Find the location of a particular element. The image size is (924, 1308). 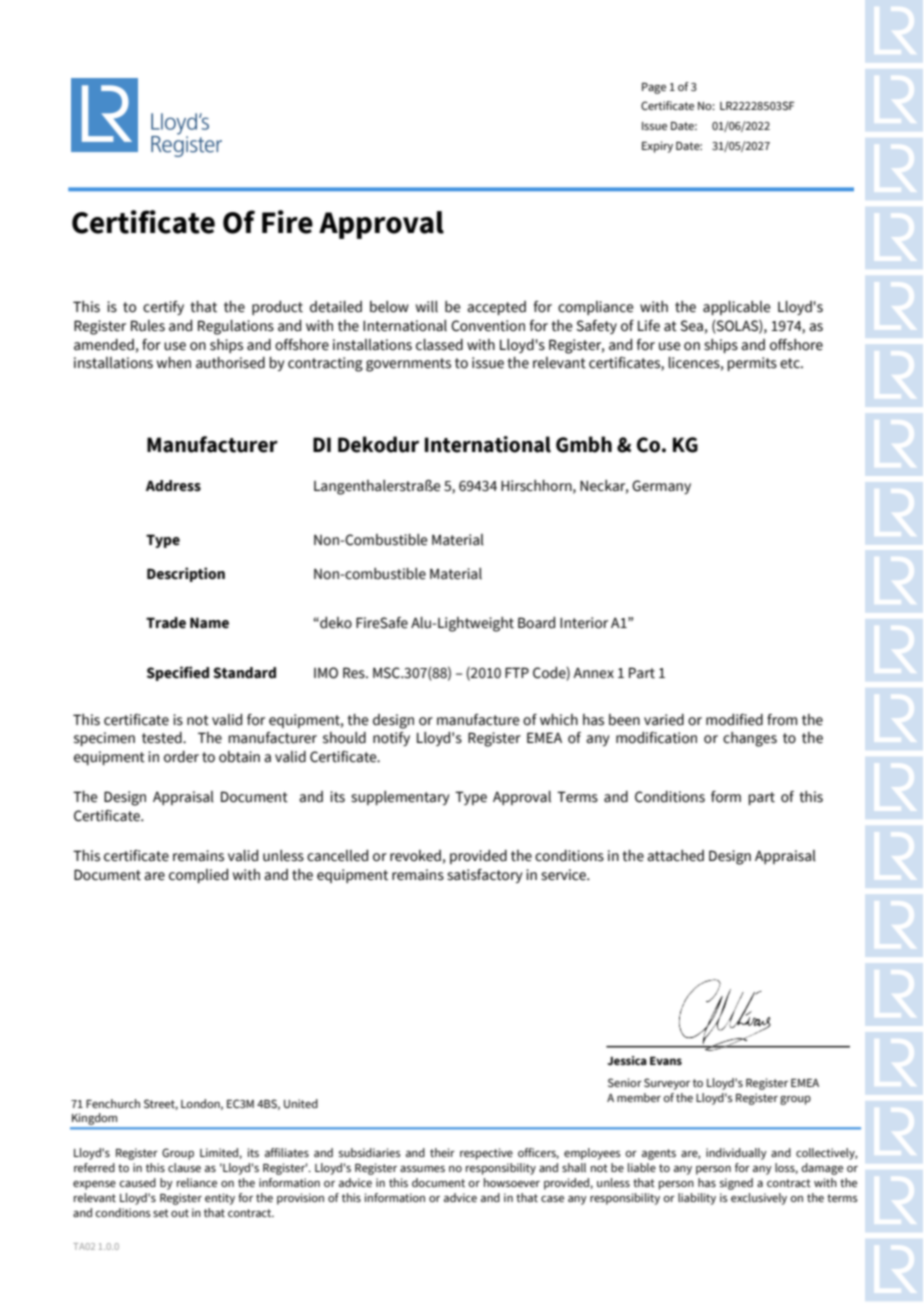

order is located at coordinates (181, 757).
